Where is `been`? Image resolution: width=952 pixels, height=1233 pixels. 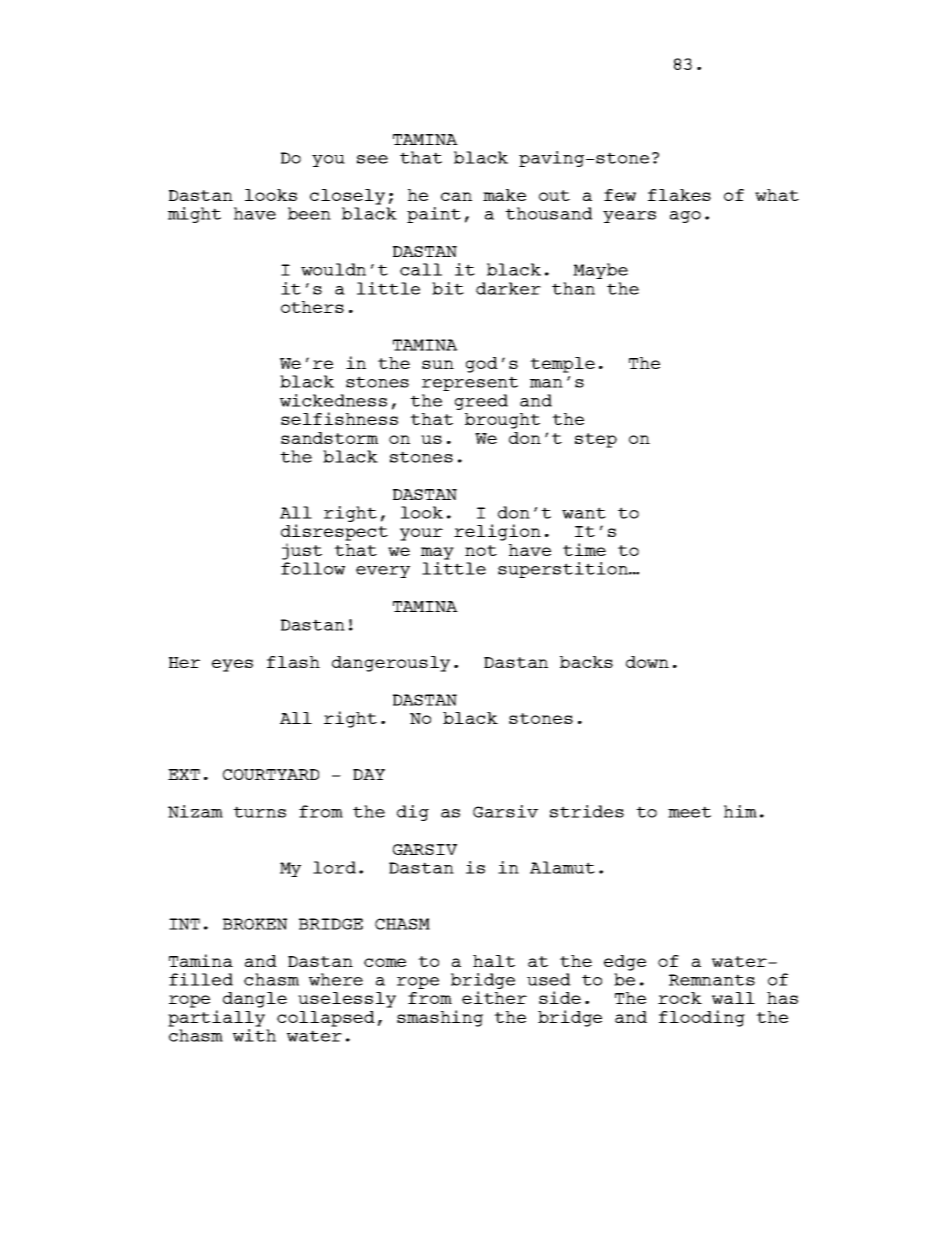
been is located at coordinates (309, 213).
